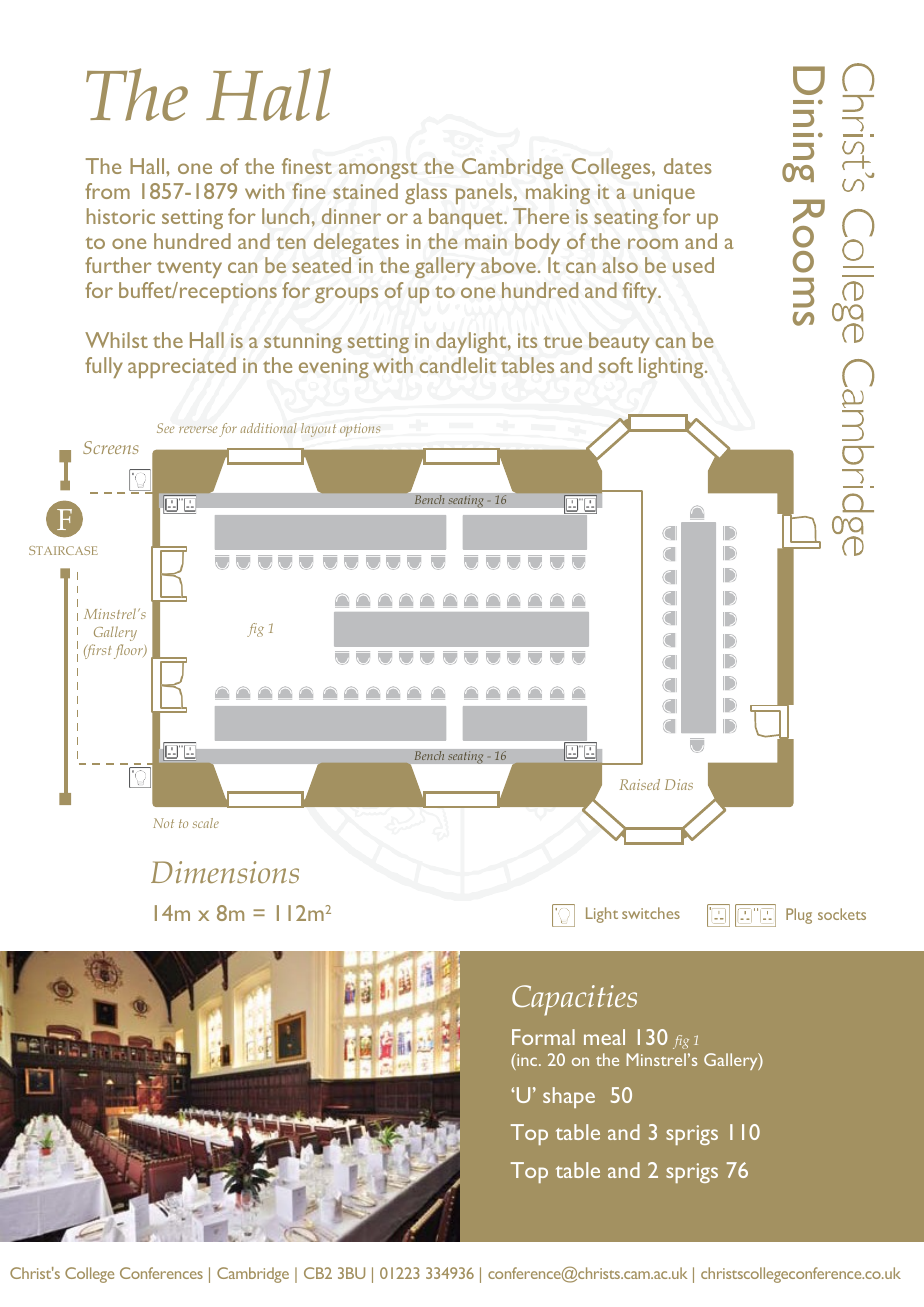 The width and height of the screenshot is (924, 1307). I want to click on dates, so click(688, 166).
